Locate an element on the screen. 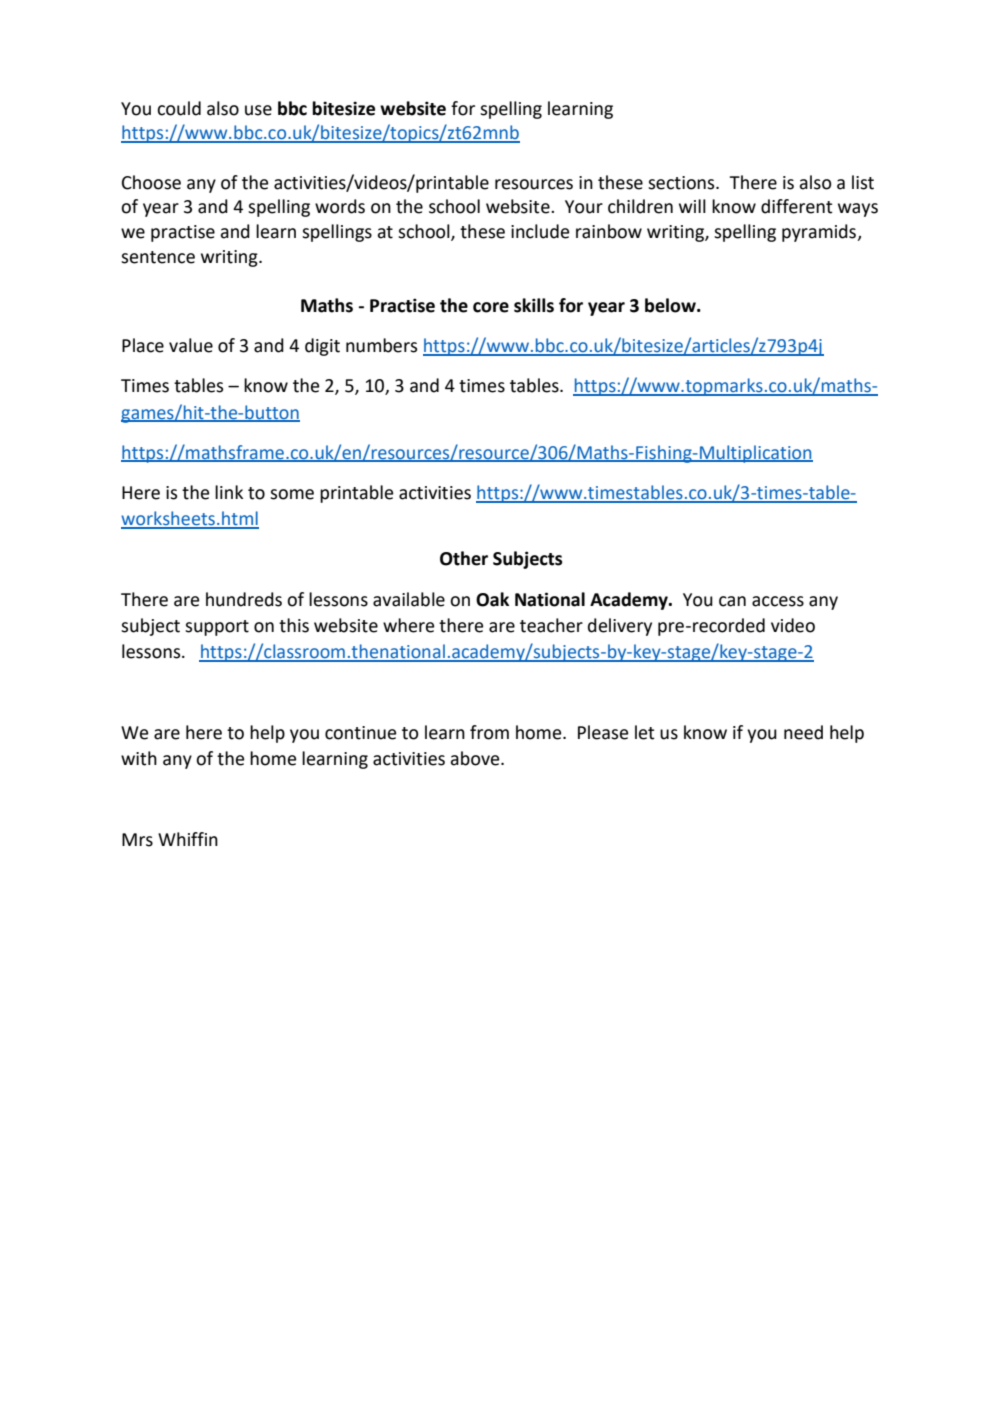 This screenshot has width=1002, height=1417. some is located at coordinates (292, 494).
